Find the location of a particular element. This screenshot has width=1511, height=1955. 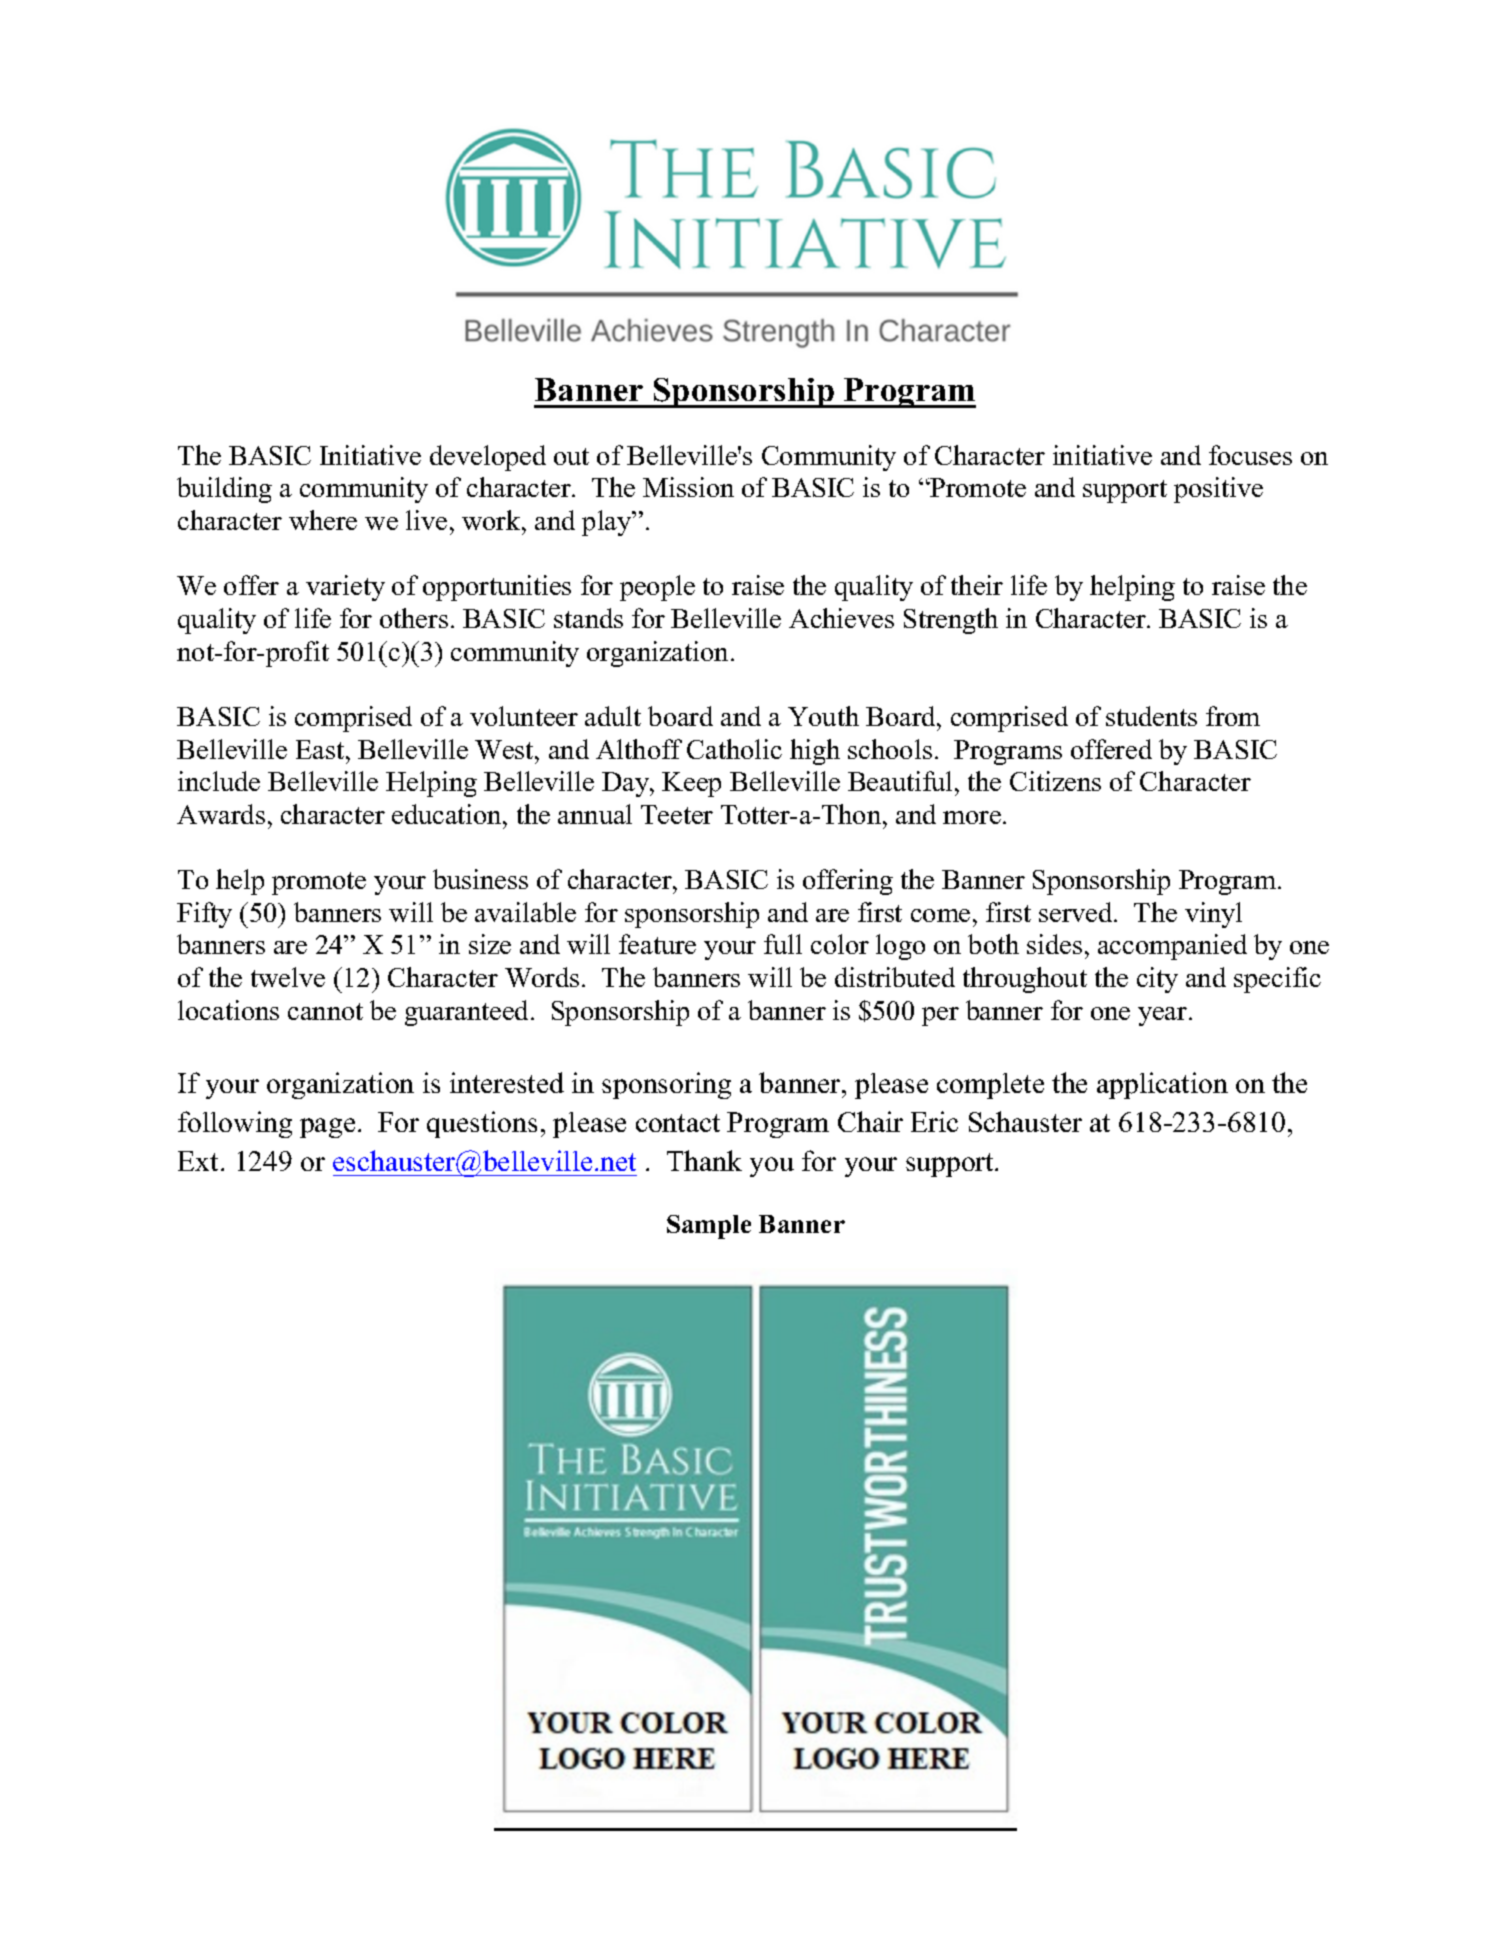

Ext is located at coordinates (200, 1161).
